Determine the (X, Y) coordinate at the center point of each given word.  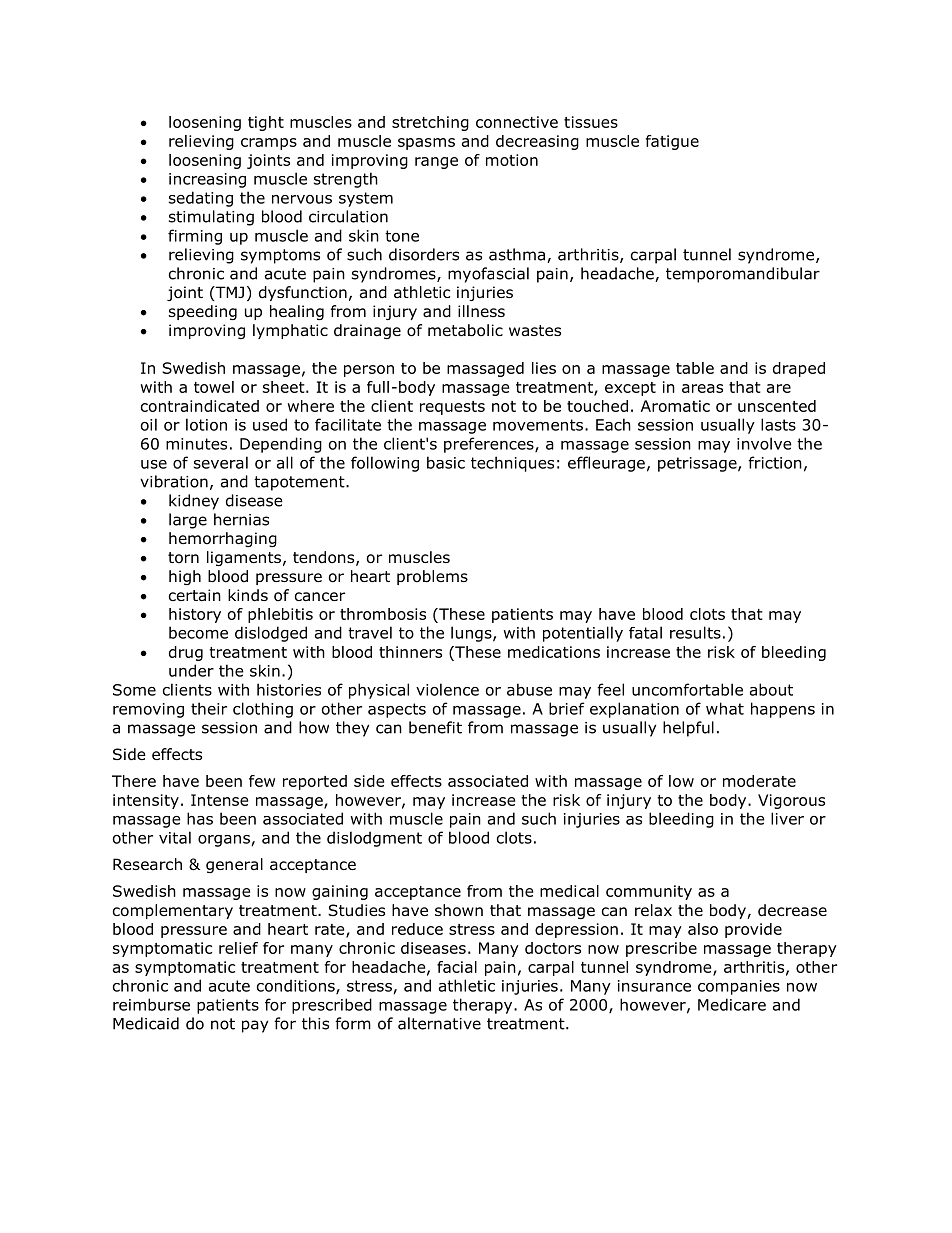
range (436, 163)
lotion (206, 424)
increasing (207, 180)
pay (255, 1026)
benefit (435, 727)
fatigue (672, 142)
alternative (439, 1023)
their (209, 708)
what (725, 708)
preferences (490, 445)
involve (764, 443)
